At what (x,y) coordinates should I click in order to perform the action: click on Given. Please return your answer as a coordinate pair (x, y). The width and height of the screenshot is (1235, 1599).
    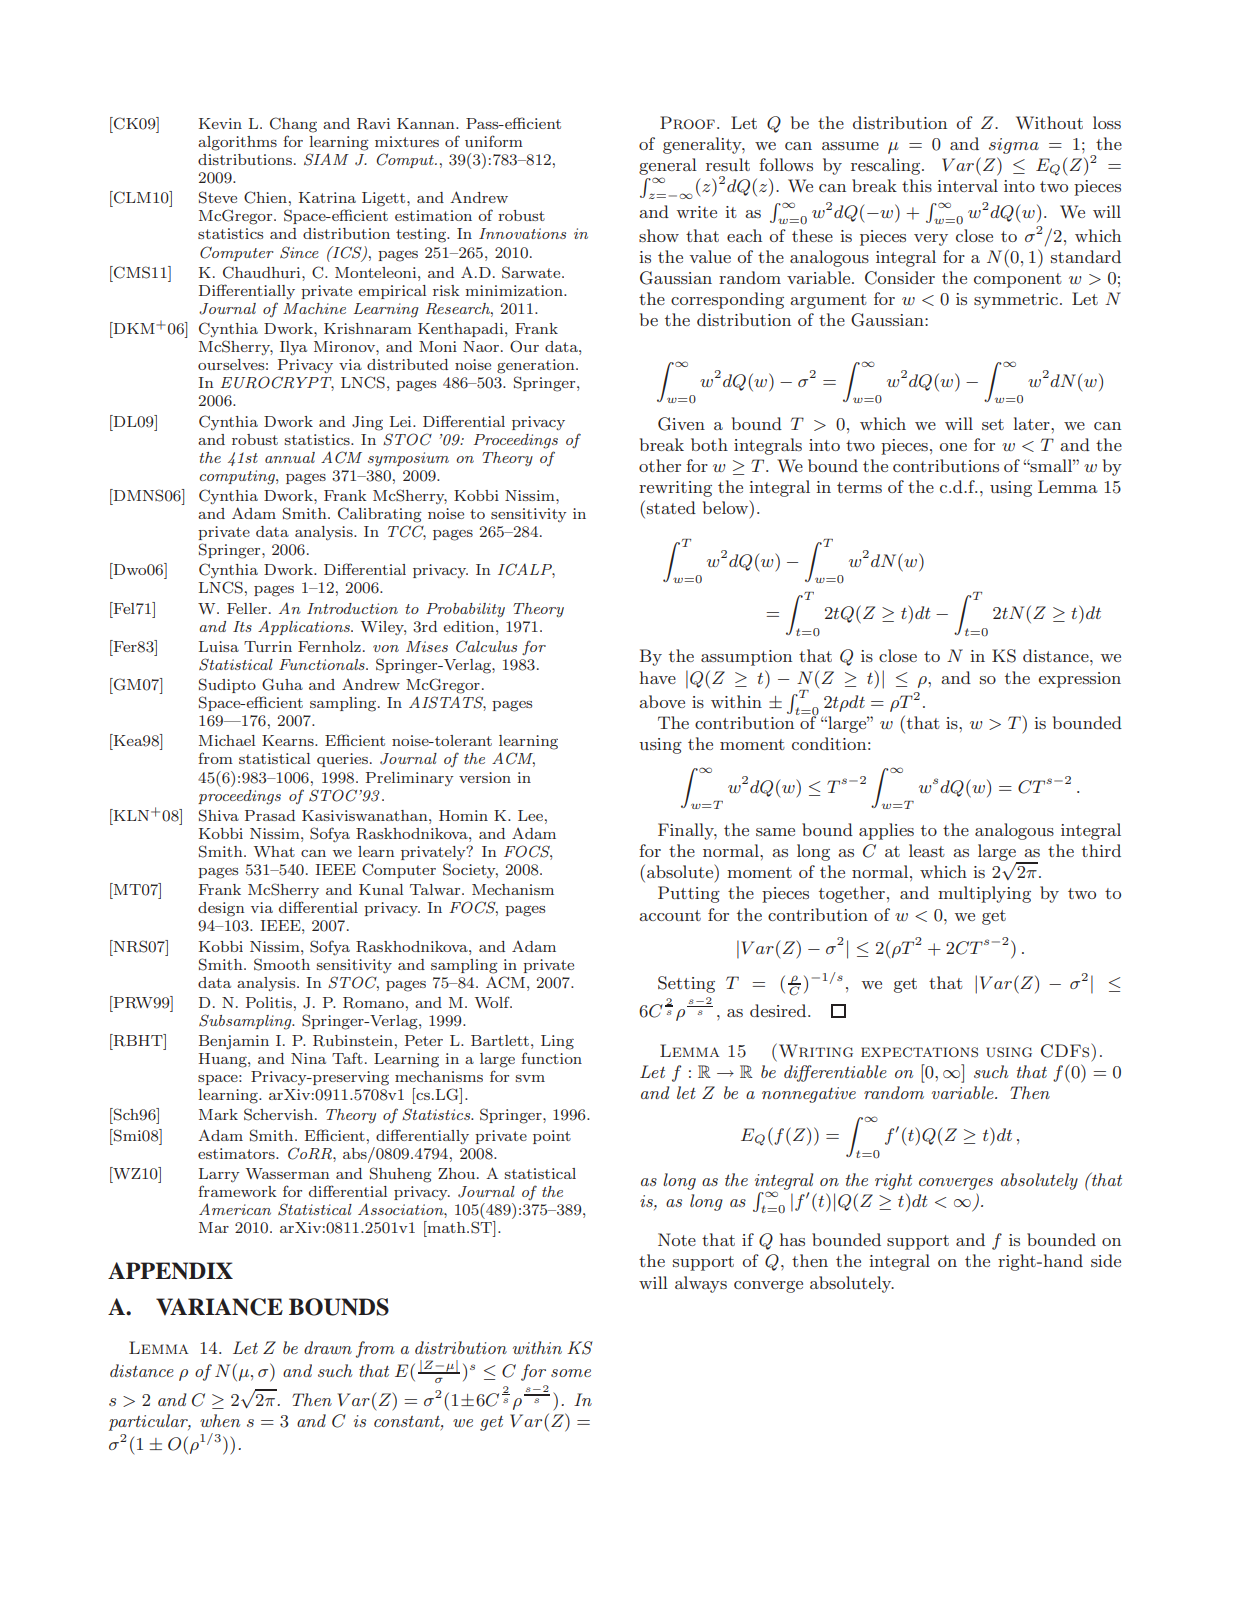
    Looking at the image, I should click on (681, 424).
